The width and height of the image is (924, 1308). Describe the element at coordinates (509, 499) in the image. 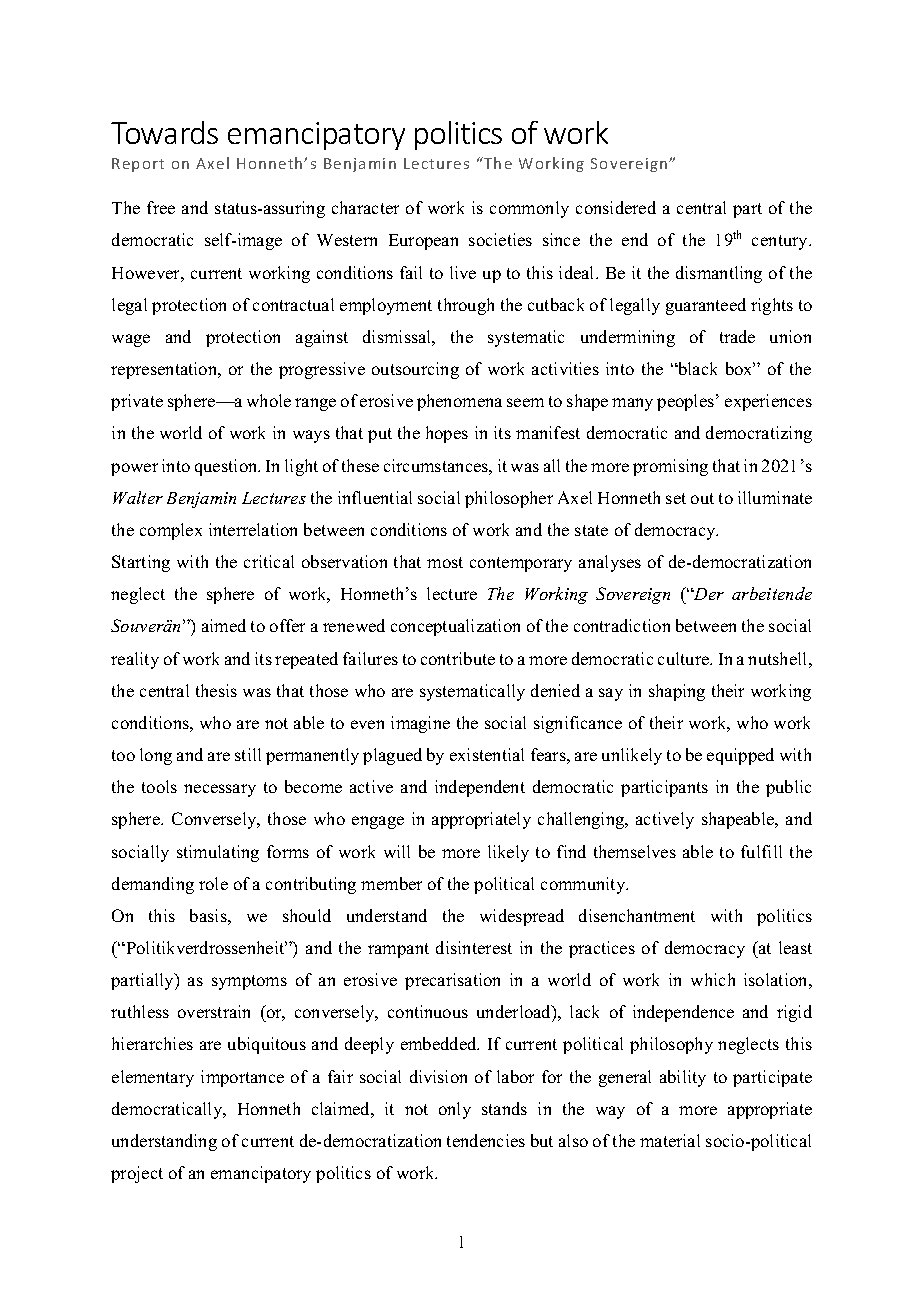

I see `philosopher` at that location.
